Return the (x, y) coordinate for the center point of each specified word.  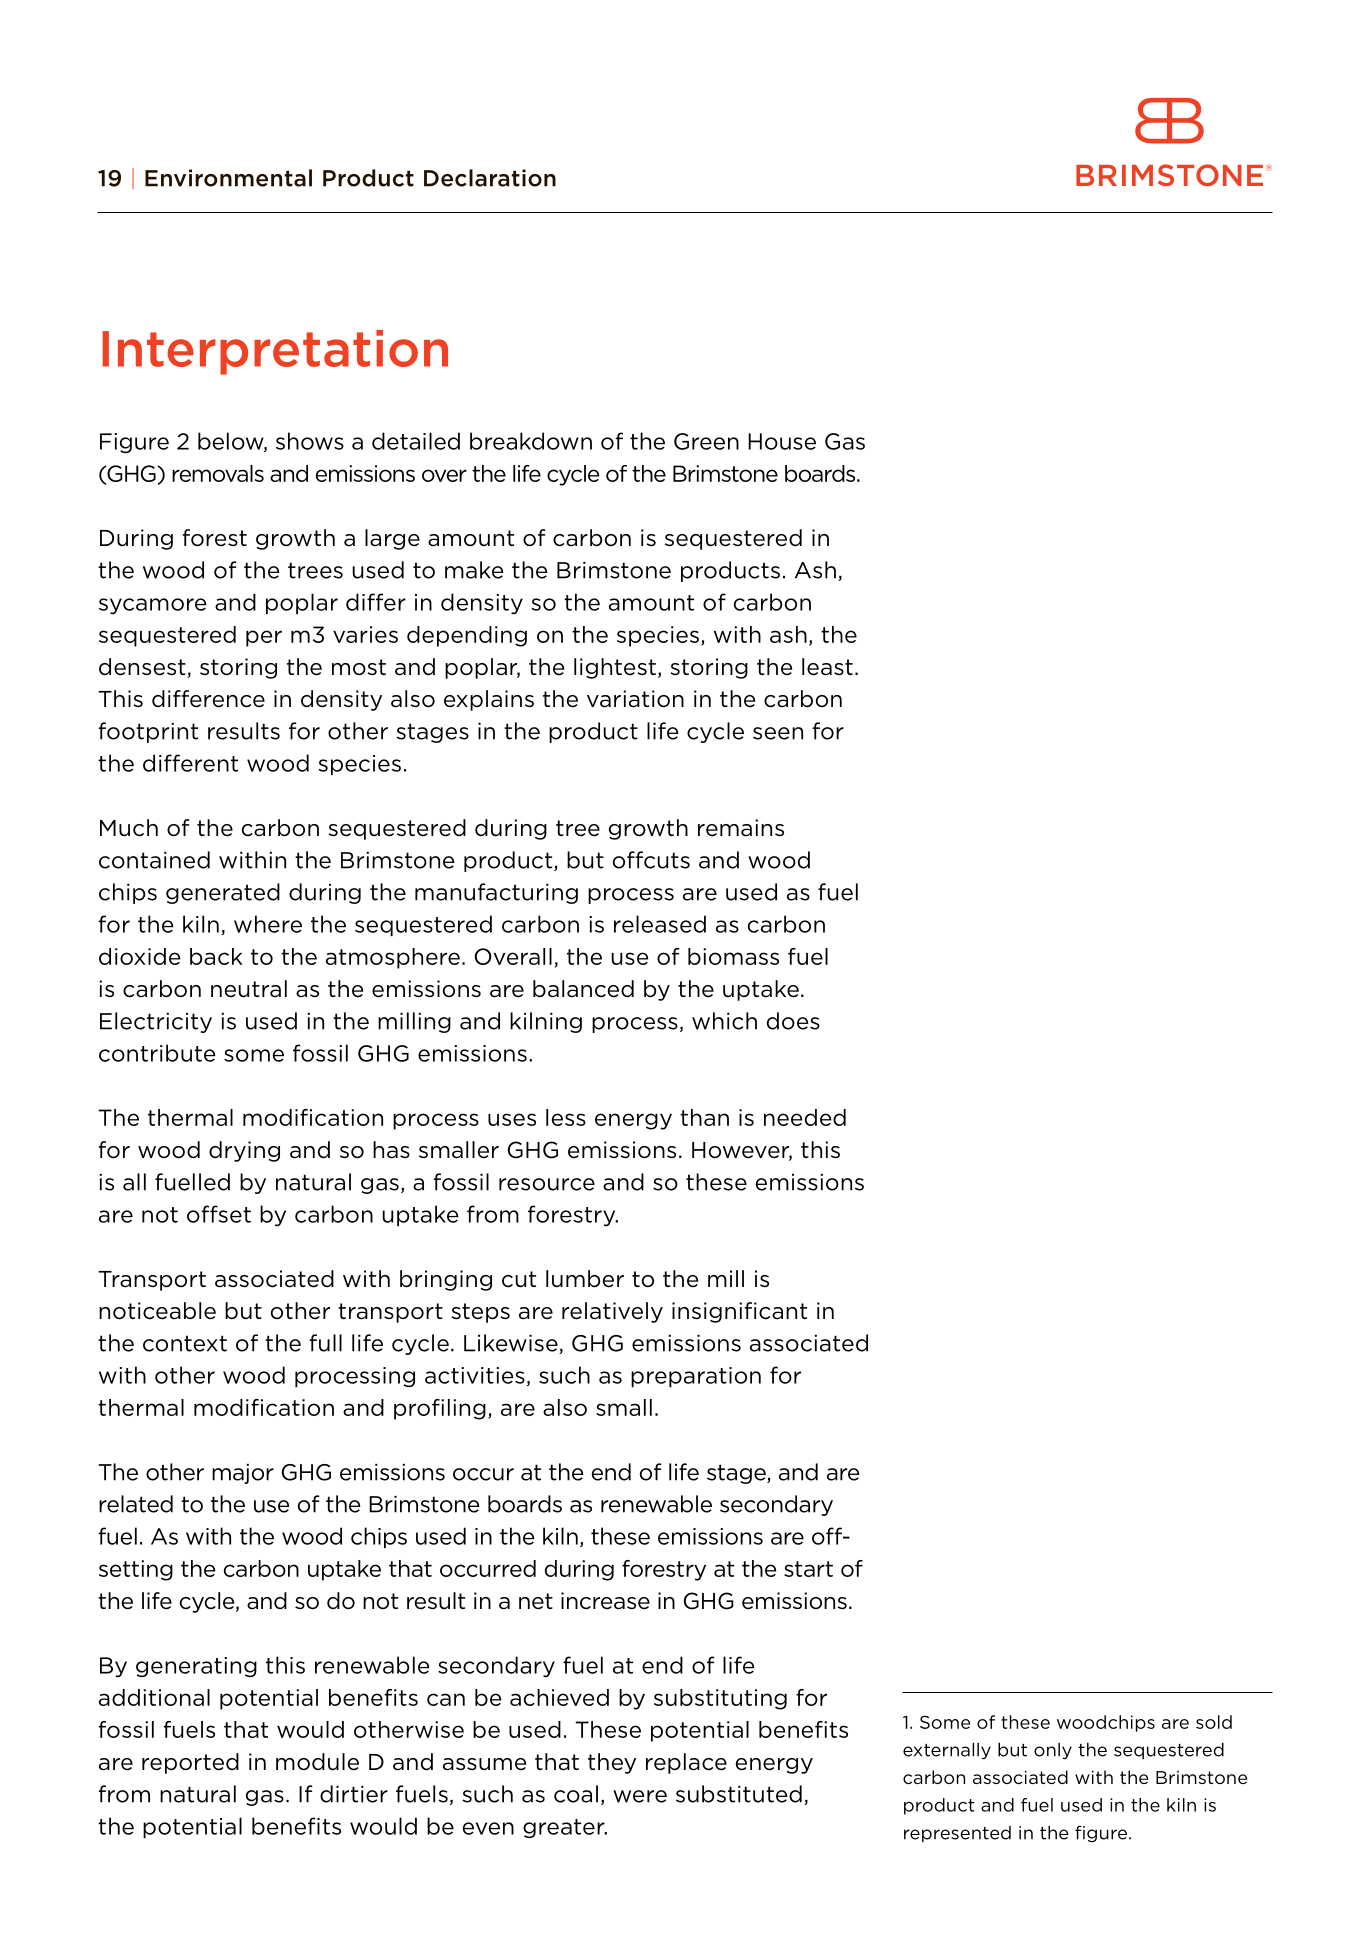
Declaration (490, 178)
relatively (612, 1312)
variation (635, 699)
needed (805, 1117)
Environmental (228, 178)
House (782, 441)
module (317, 1762)
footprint (148, 732)
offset (219, 1214)
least (827, 667)
